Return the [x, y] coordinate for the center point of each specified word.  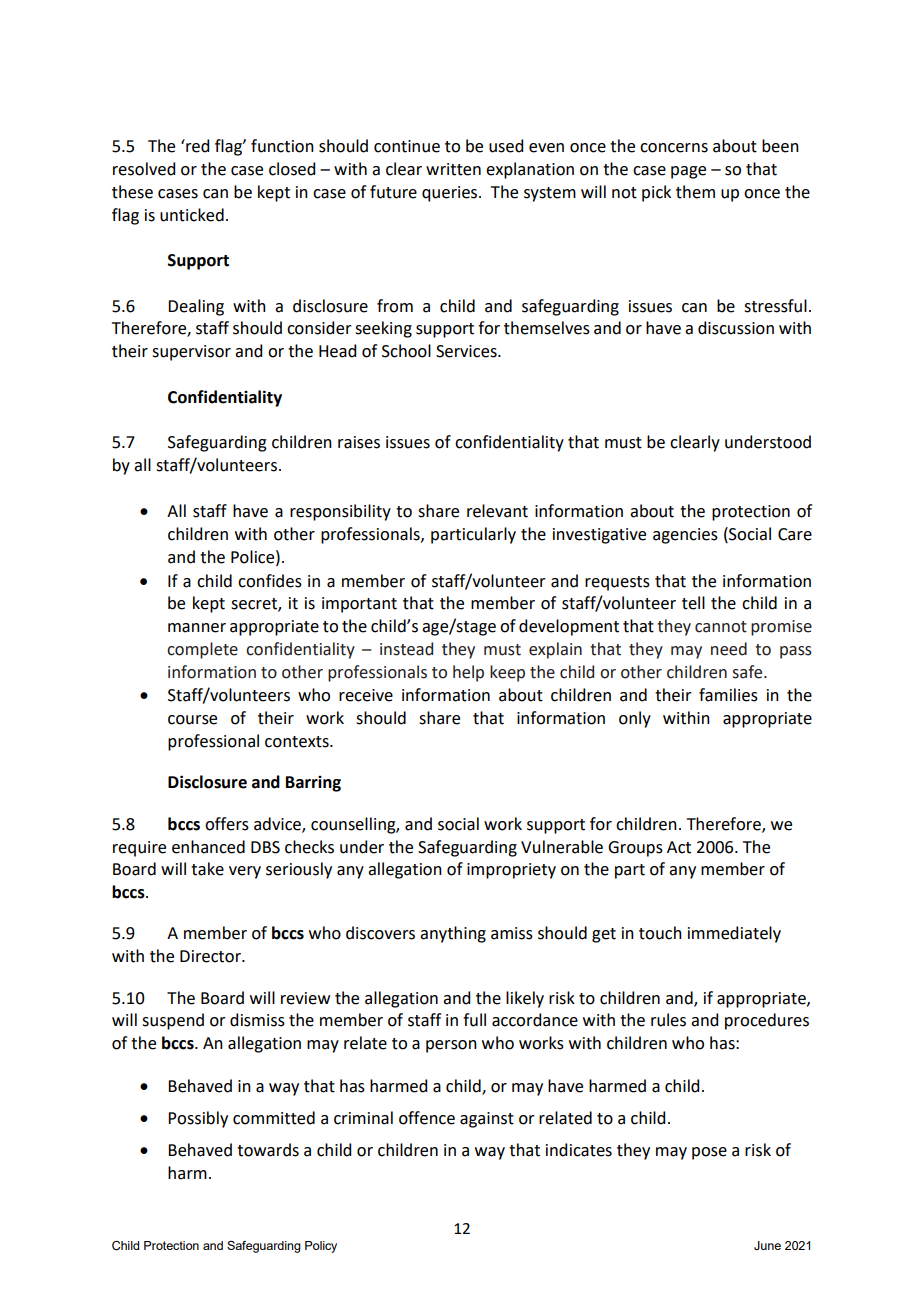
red [196, 146]
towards [268, 1150]
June [767, 1245]
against [487, 1120]
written [453, 169]
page [688, 172]
